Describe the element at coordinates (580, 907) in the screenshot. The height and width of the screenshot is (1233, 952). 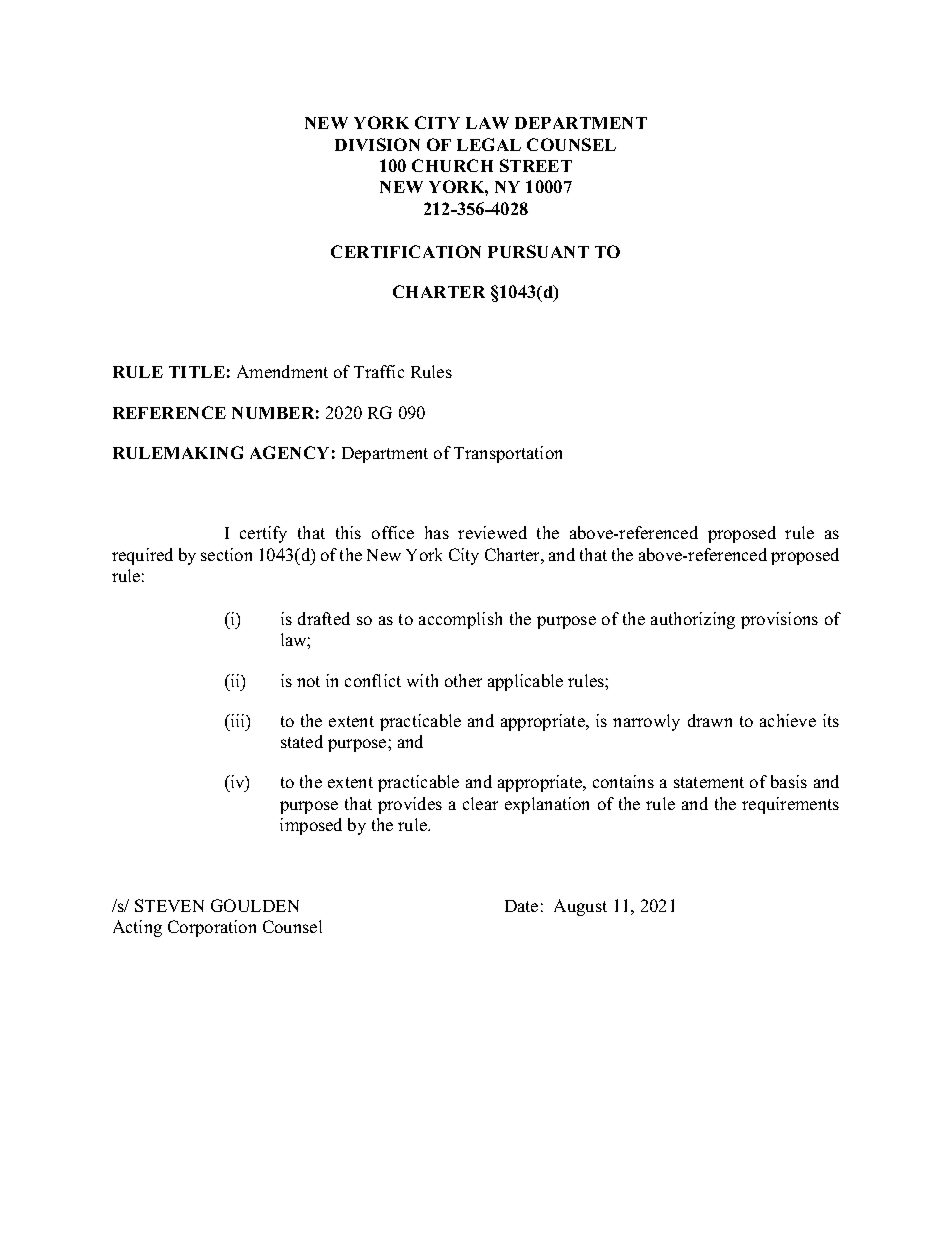
I see `August` at that location.
